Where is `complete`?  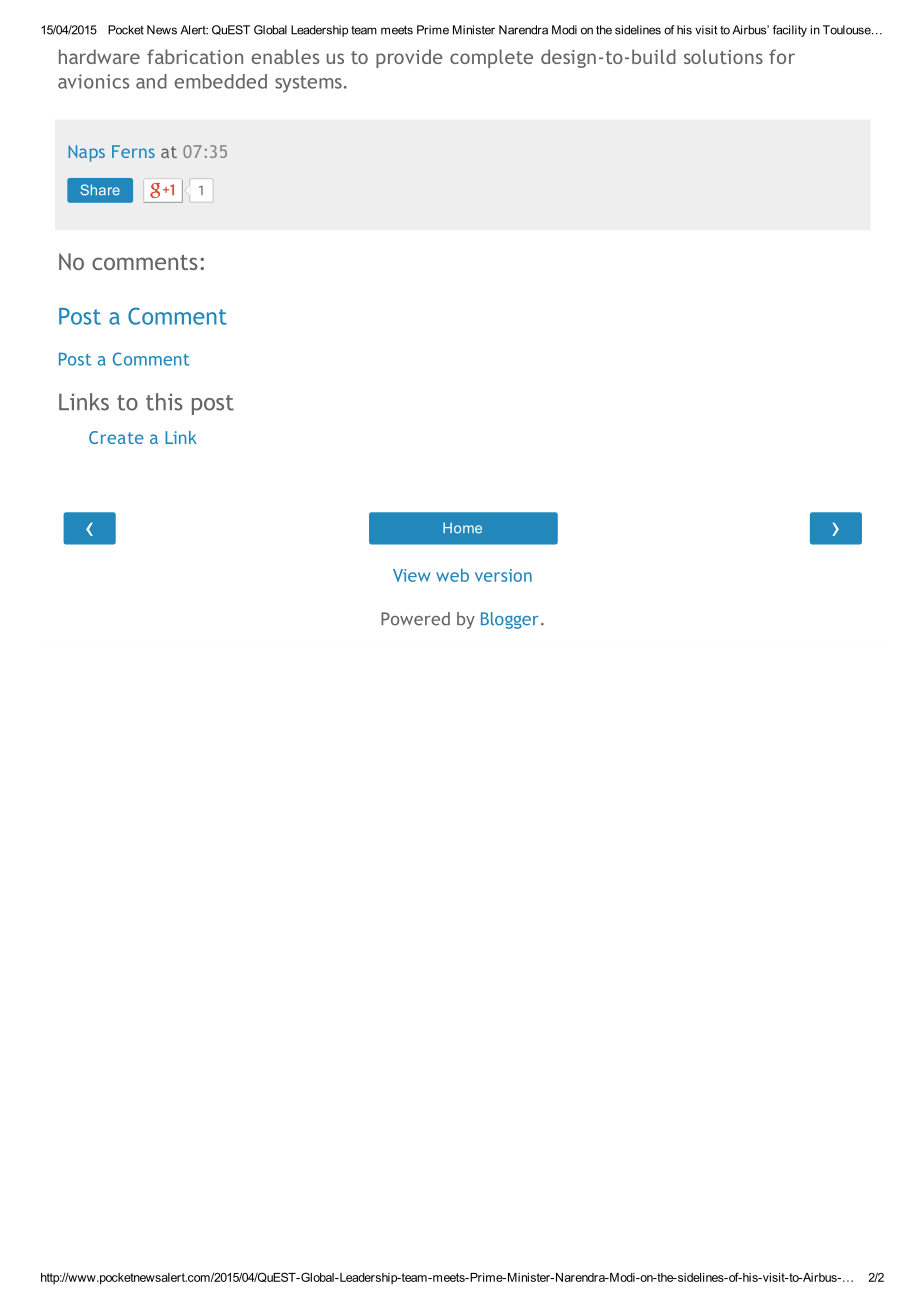 complete is located at coordinates (491, 58).
